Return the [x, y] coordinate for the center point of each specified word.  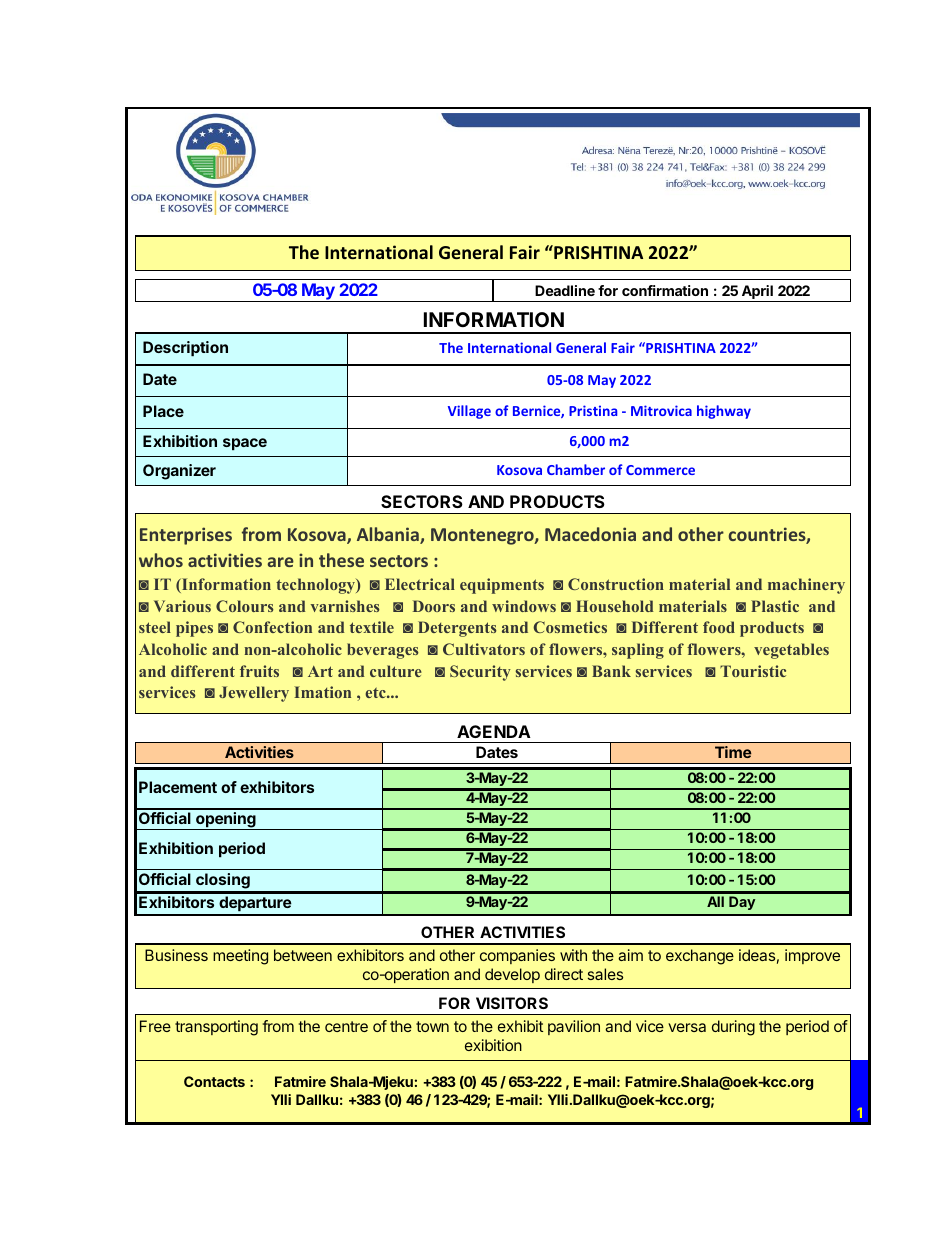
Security [480, 673]
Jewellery [254, 694]
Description [185, 348]
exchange [700, 957]
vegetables [791, 651]
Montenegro [483, 536]
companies [517, 956]
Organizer [179, 472]
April [757, 293]
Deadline [565, 290]
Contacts [214, 1081]
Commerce [660, 470]
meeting [240, 957]
